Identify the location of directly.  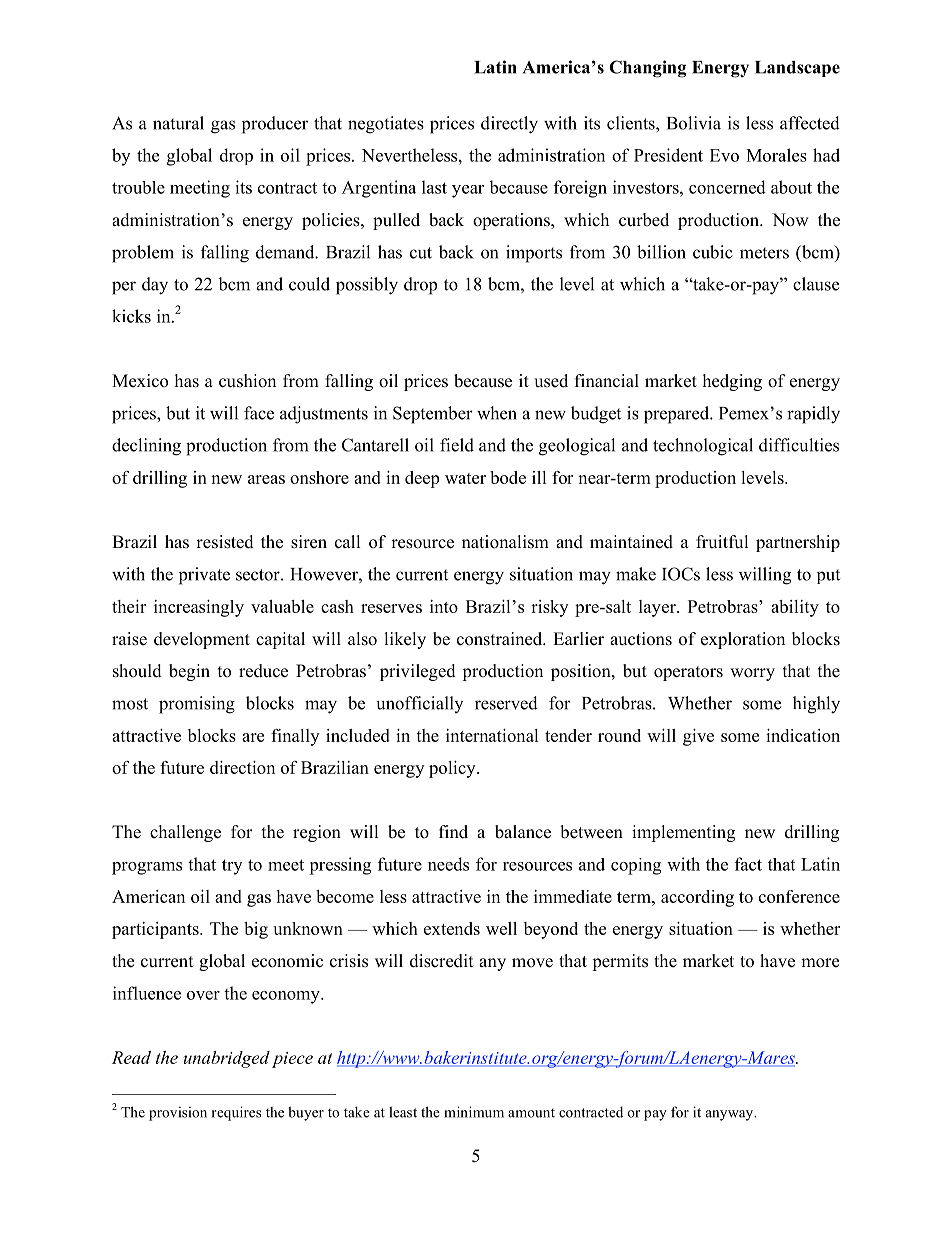
(509, 125).
